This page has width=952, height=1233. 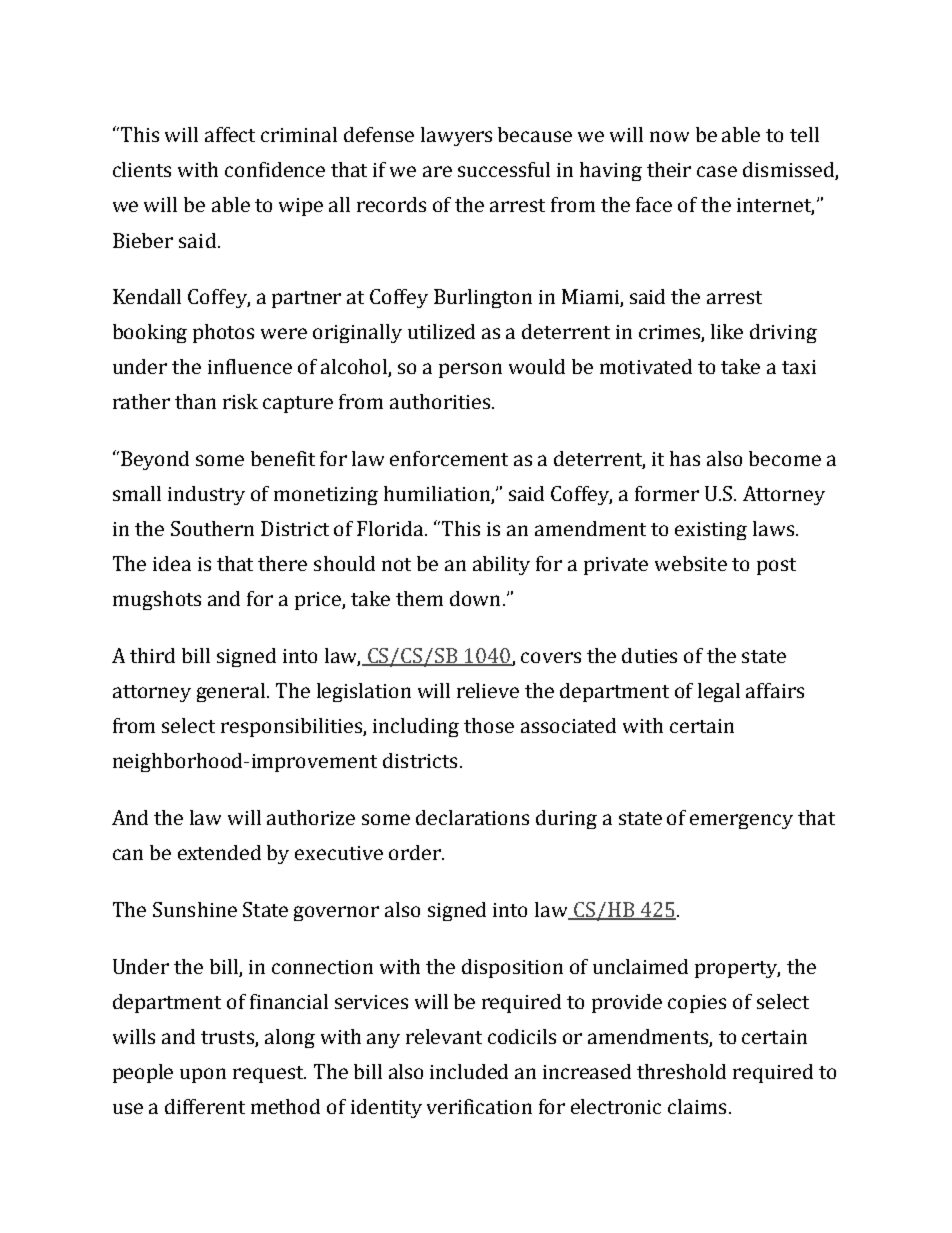 What do you see at coordinates (681, 1071) in the page?
I see `threshold` at bounding box center [681, 1071].
